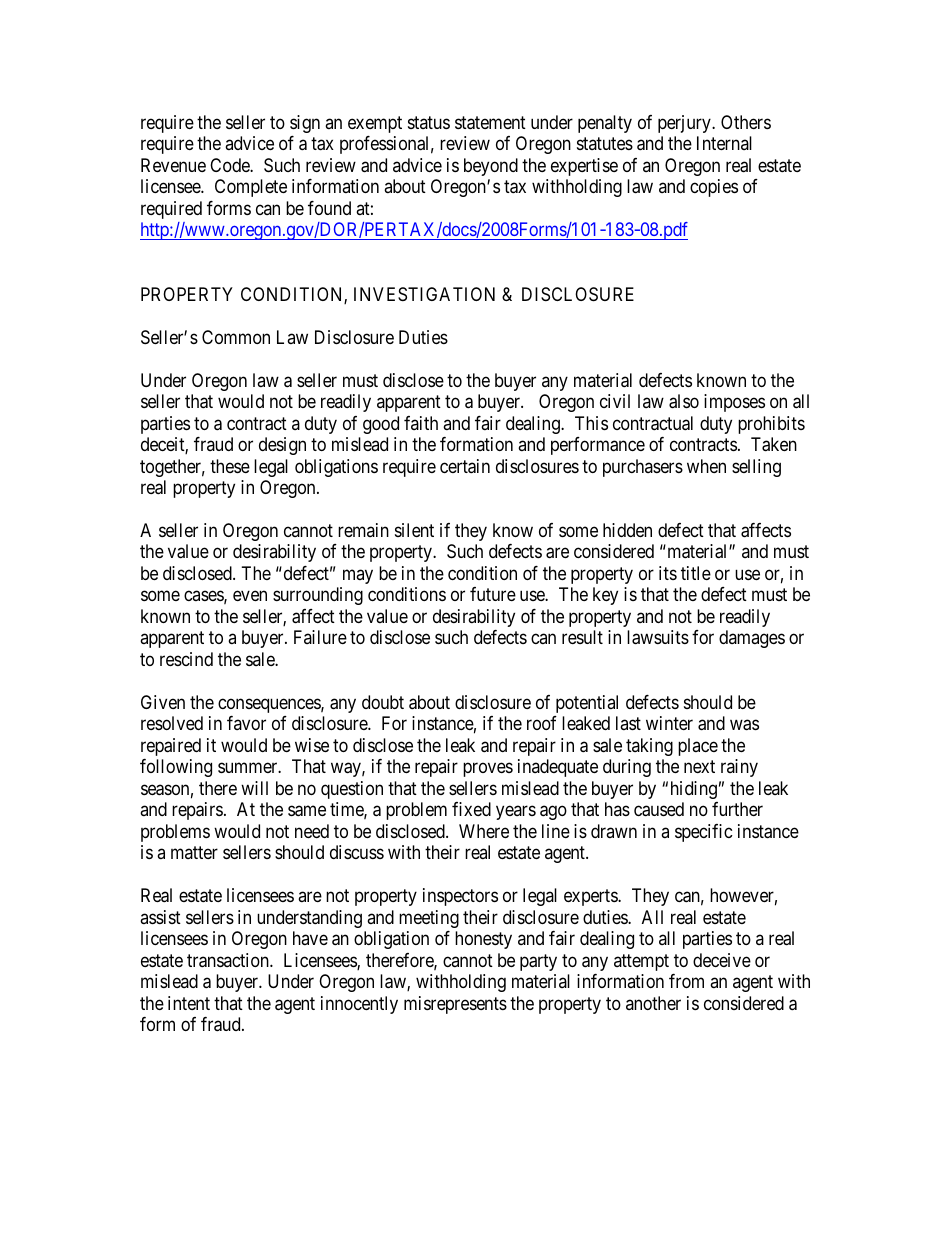 The image size is (952, 1233). I want to click on when, so click(706, 466).
